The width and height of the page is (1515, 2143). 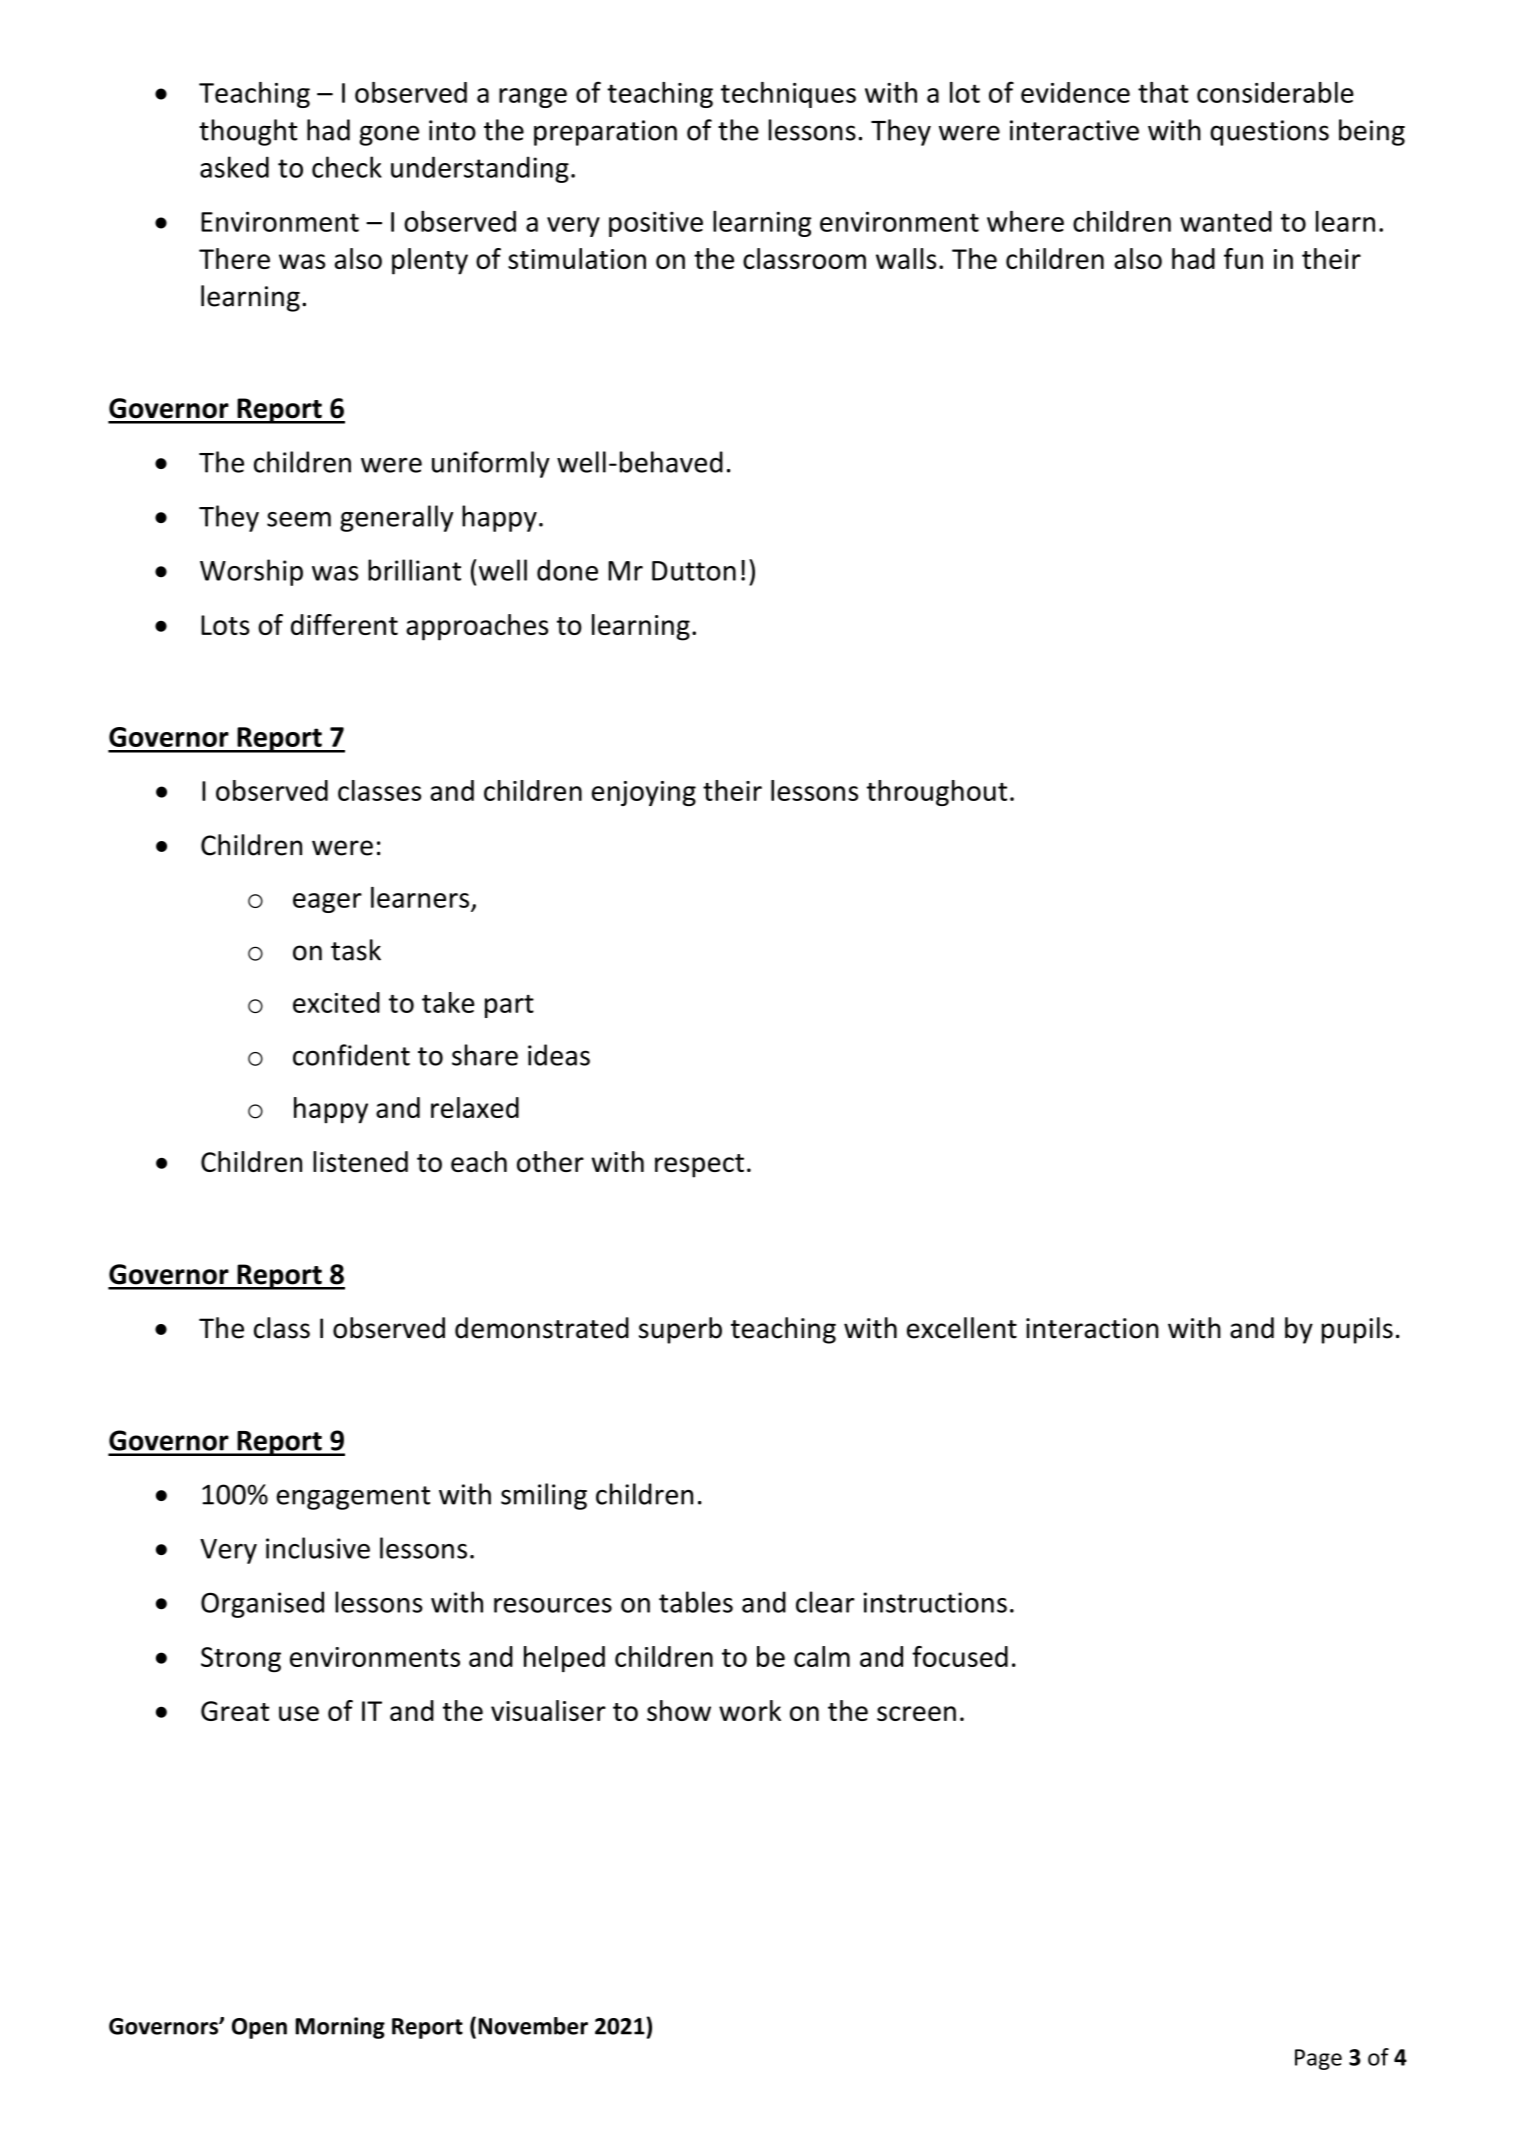 I want to click on techniques, so click(x=788, y=95).
